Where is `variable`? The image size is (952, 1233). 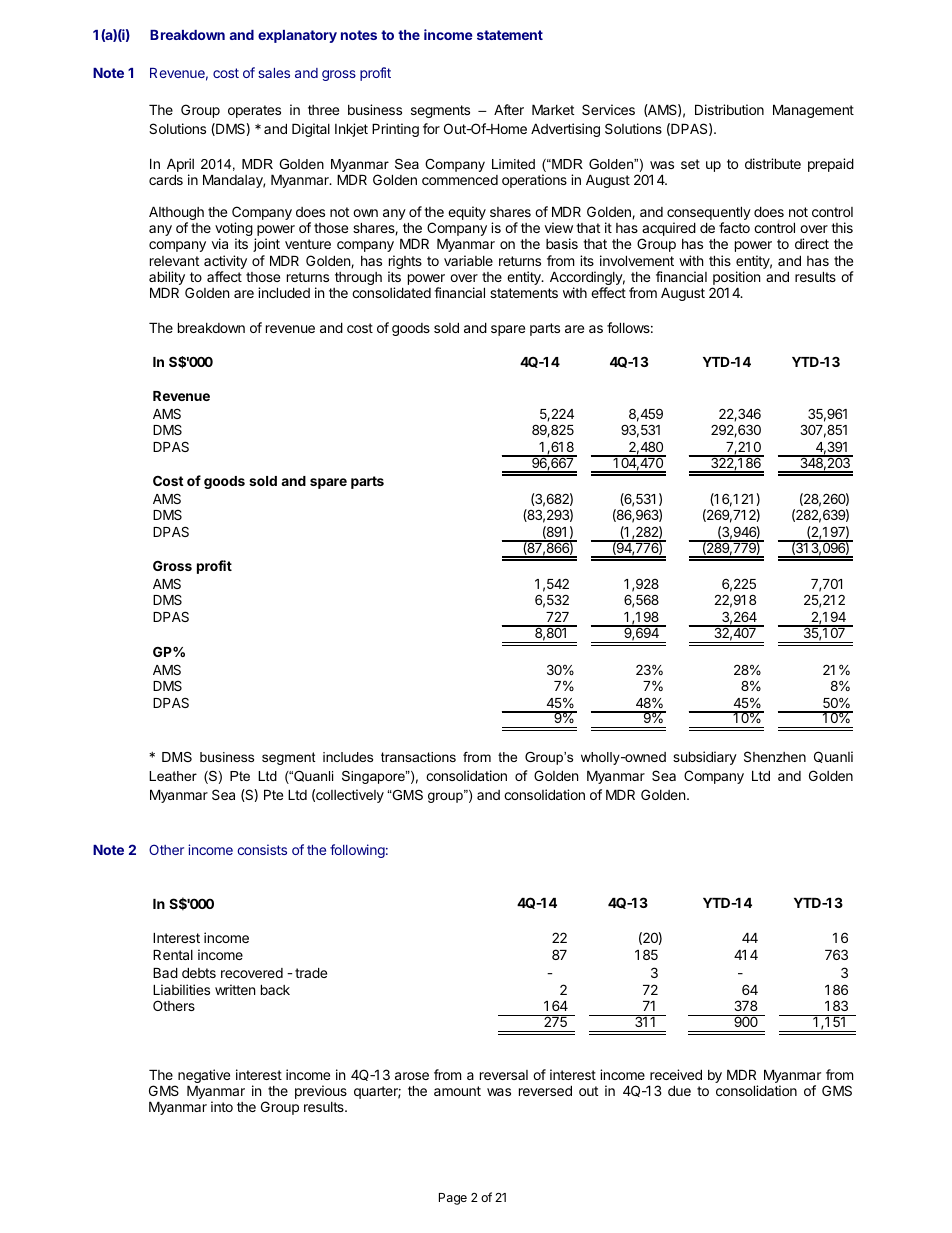 variable is located at coordinates (468, 260).
